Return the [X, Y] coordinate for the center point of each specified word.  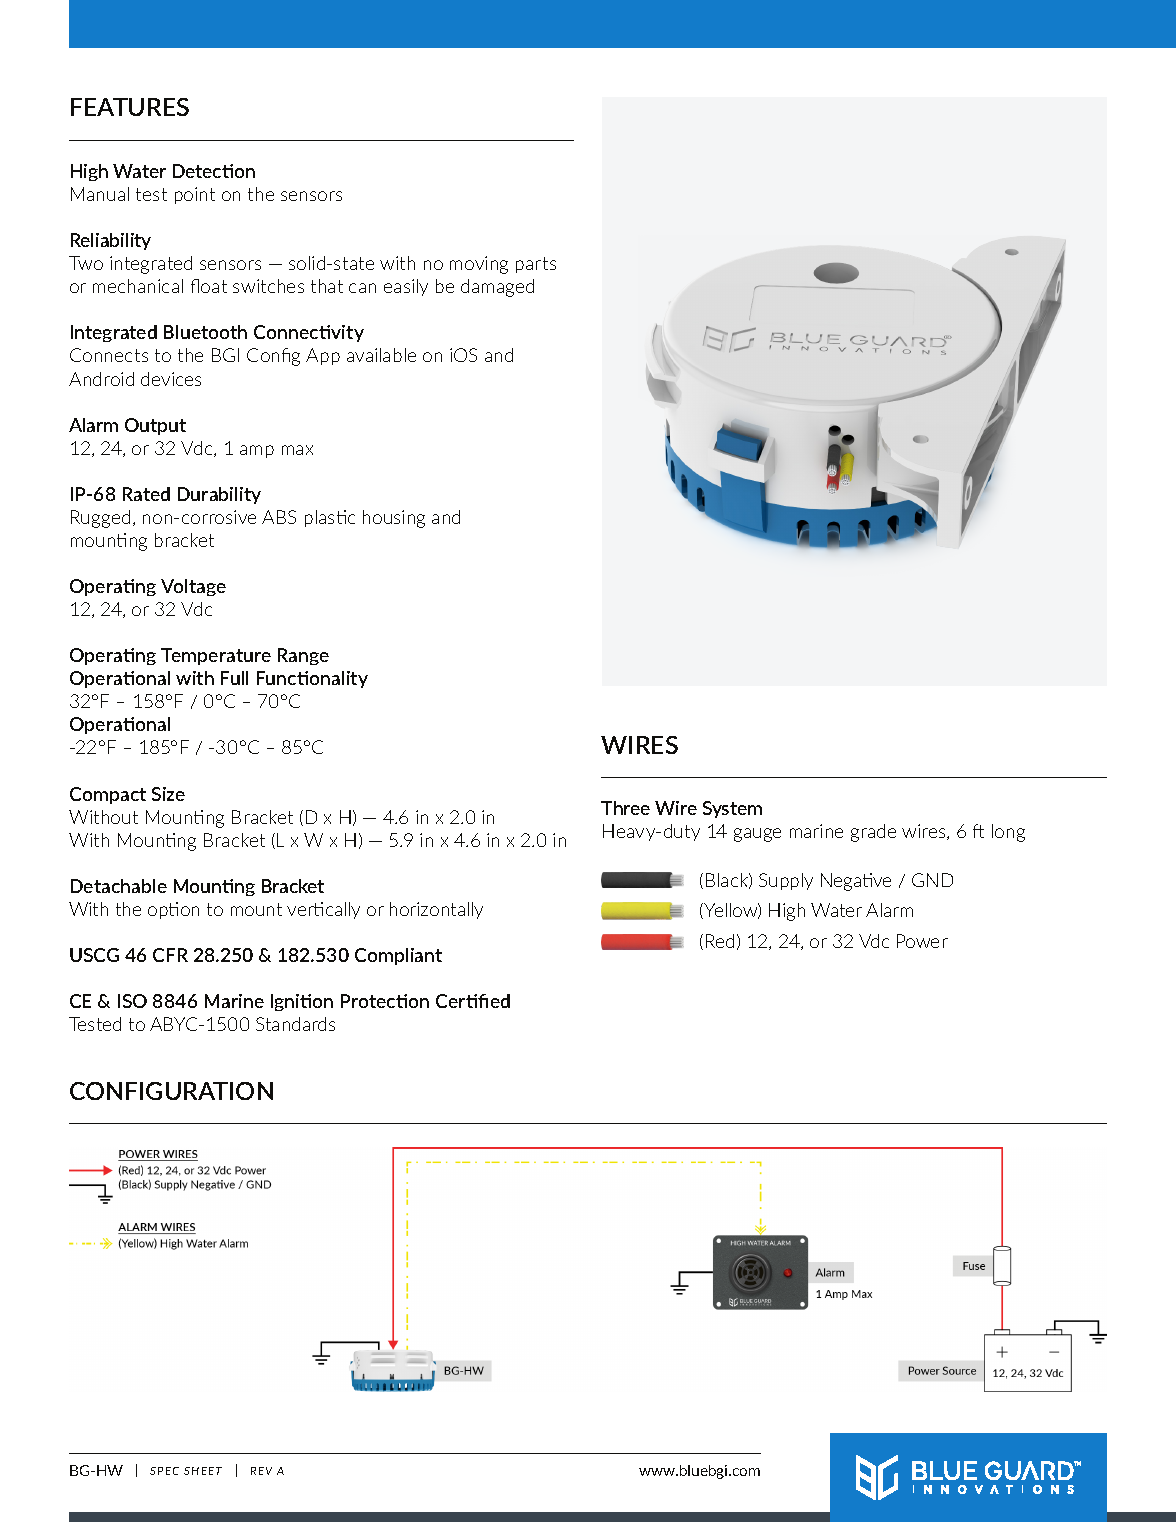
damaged [497, 288]
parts [536, 265]
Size [168, 794]
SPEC [164, 1471]
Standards [295, 1024]
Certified [473, 1001]
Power [922, 941]
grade [873, 833]
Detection [214, 171]
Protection [385, 1001]
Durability [219, 495]
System [732, 809]
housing [394, 519]
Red [720, 941]
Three [625, 808]
